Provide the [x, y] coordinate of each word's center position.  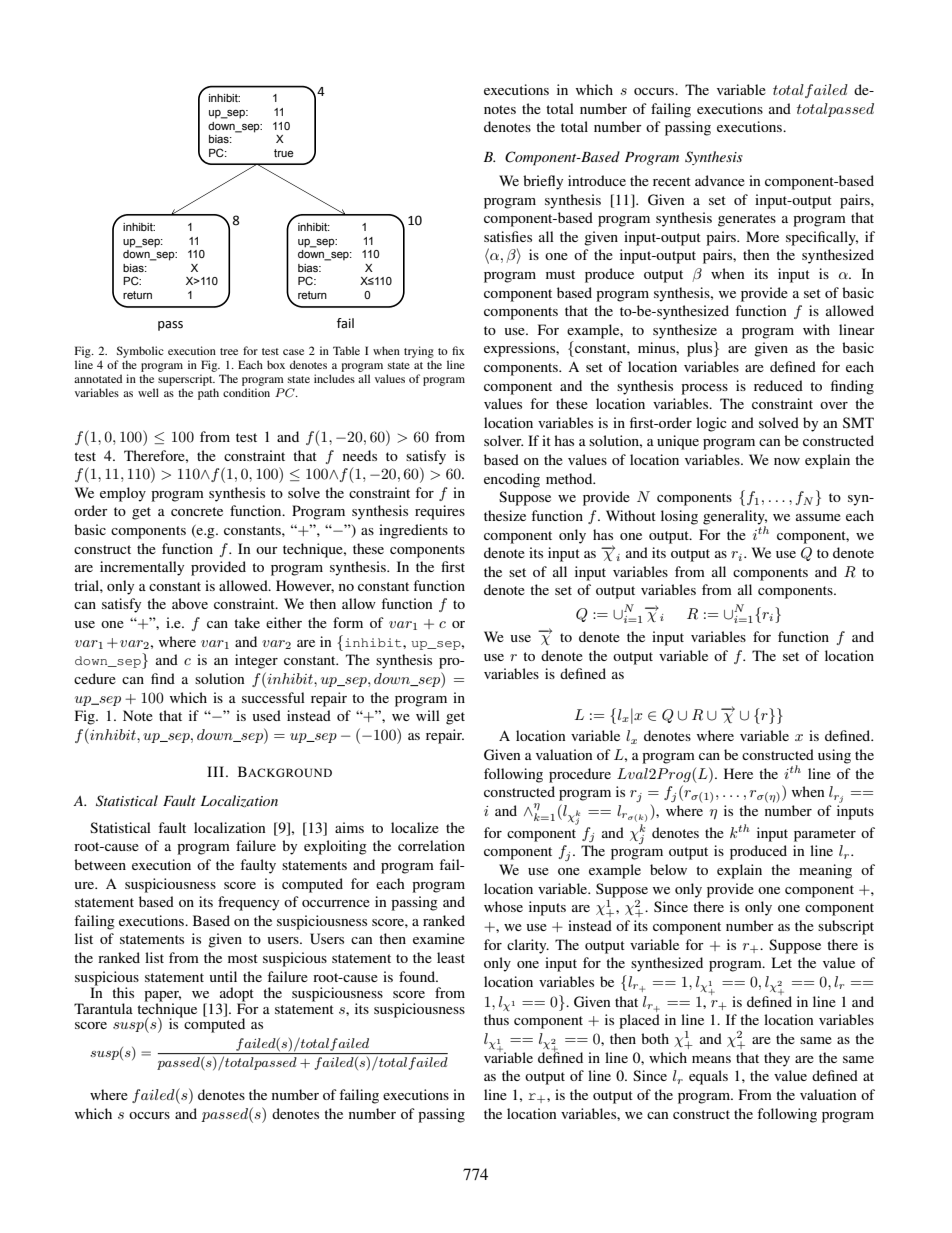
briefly [543, 182]
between [100, 864]
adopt [236, 995]
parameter [825, 835]
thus [496, 1019]
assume [818, 517]
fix [458, 350]
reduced [778, 385]
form [348, 622]
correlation [431, 845]
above [190, 603]
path [208, 394]
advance [720, 180]
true [284, 153]
